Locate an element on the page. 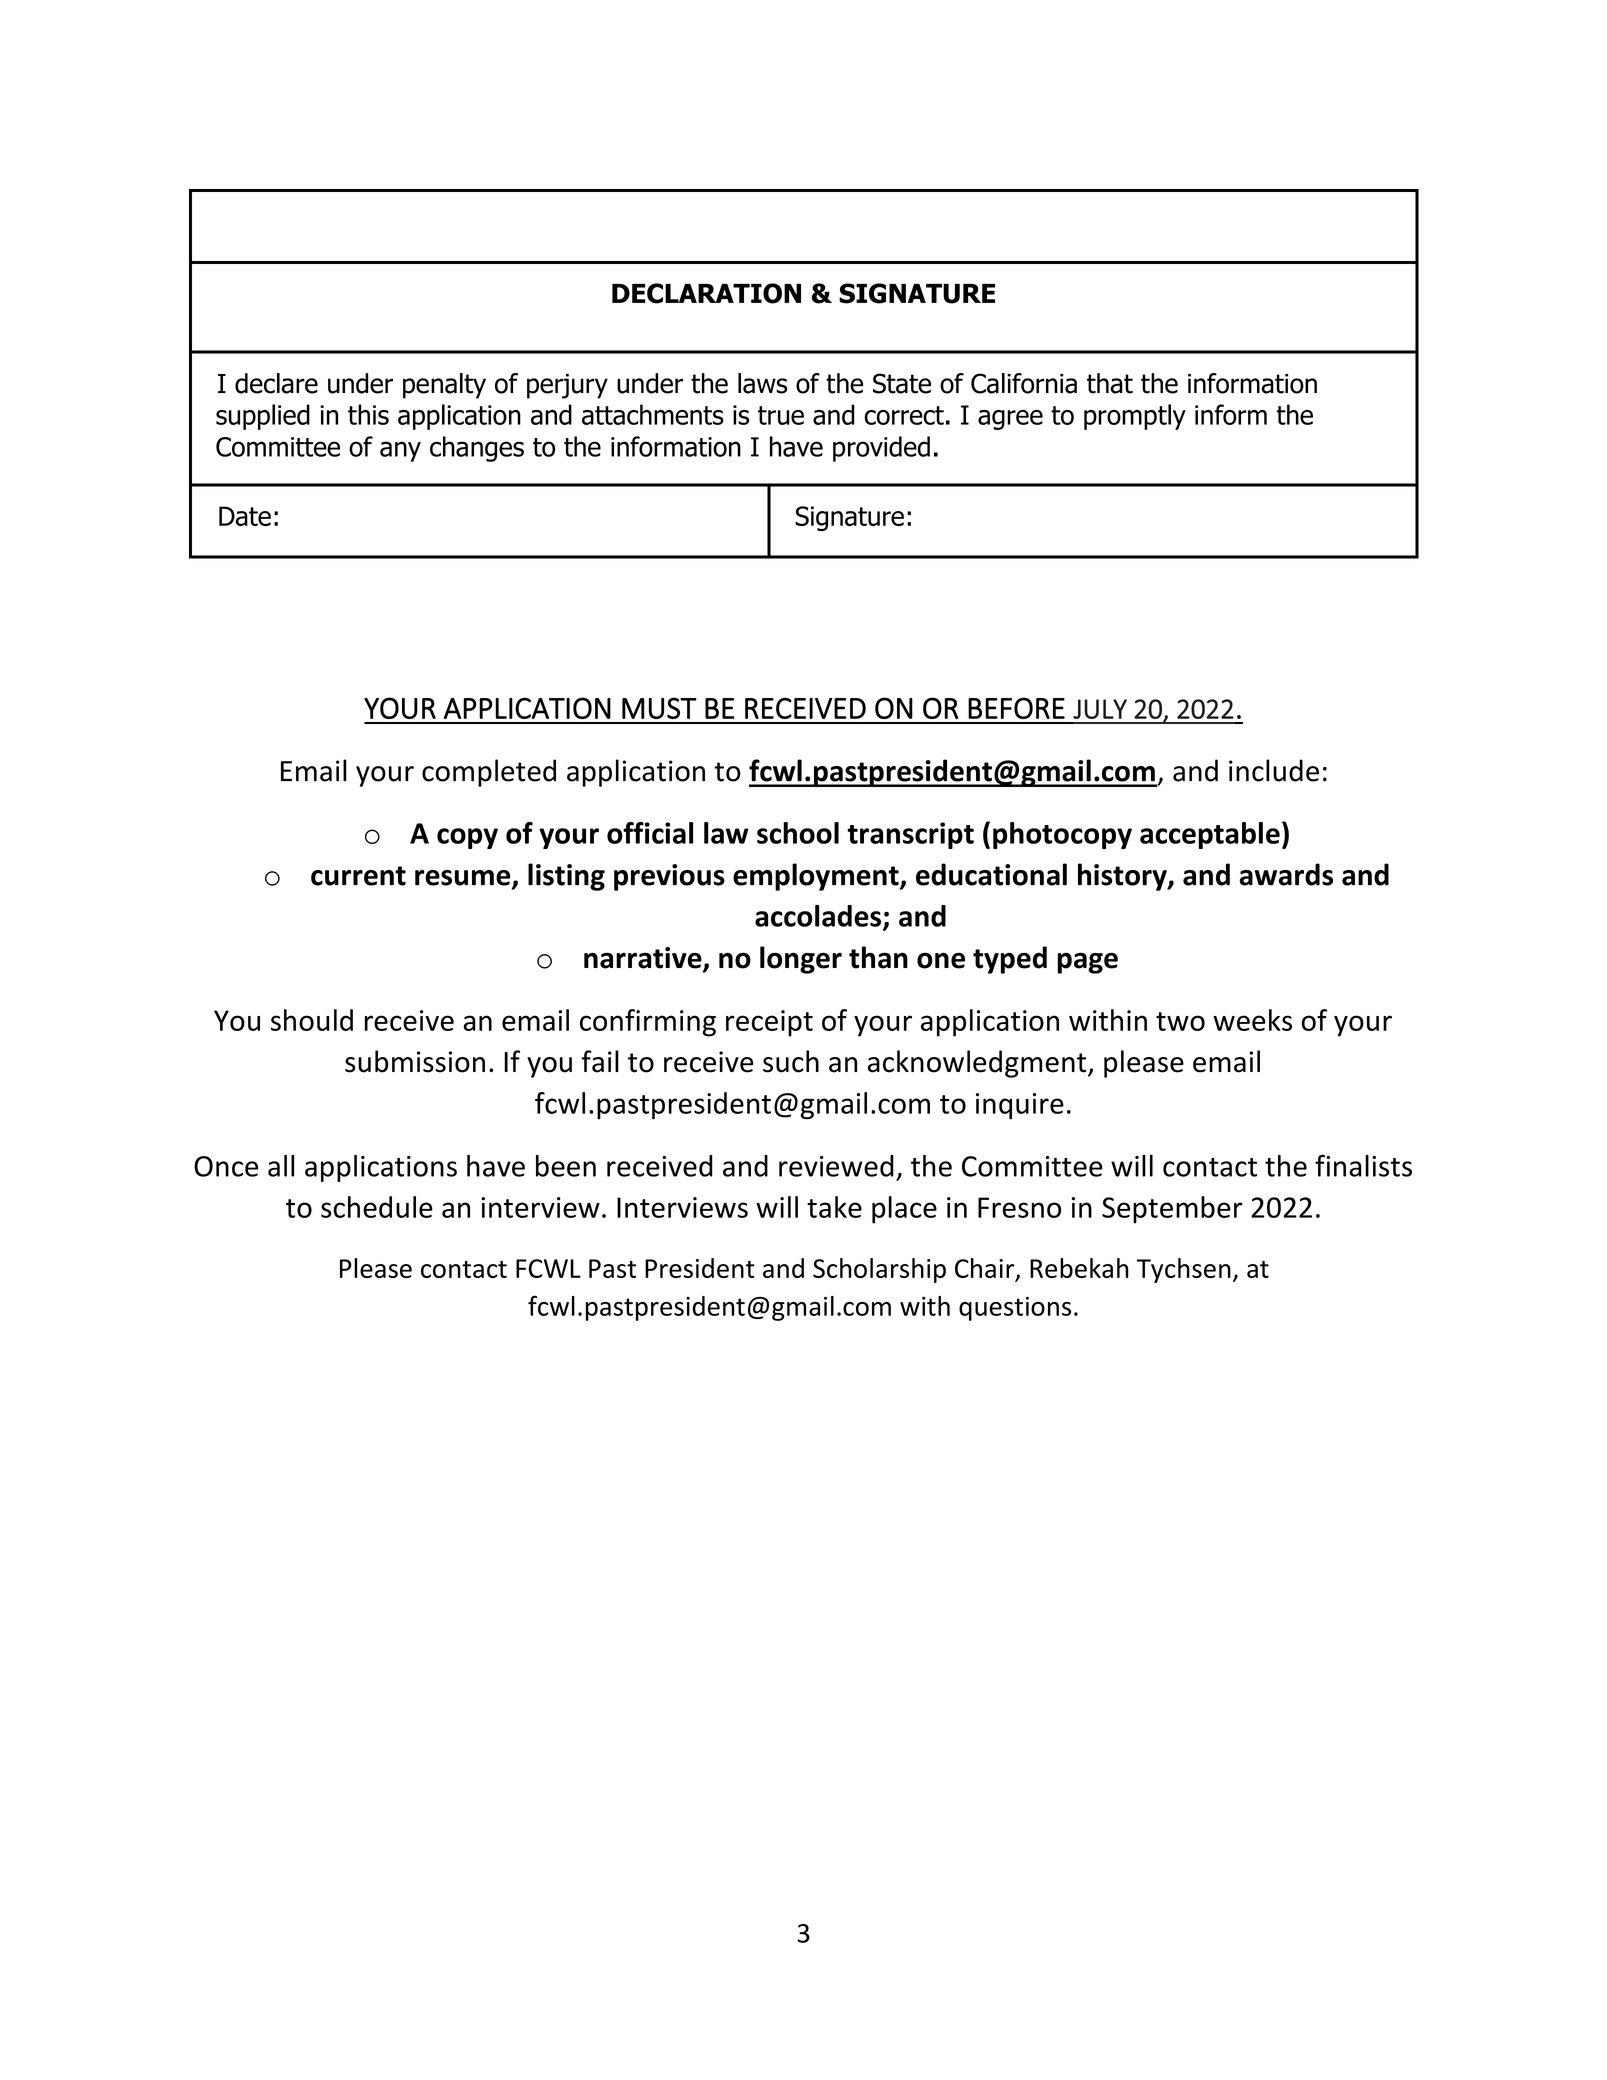 This image has height=2080, width=1607. weeks is located at coordinates (1252, 1020).
